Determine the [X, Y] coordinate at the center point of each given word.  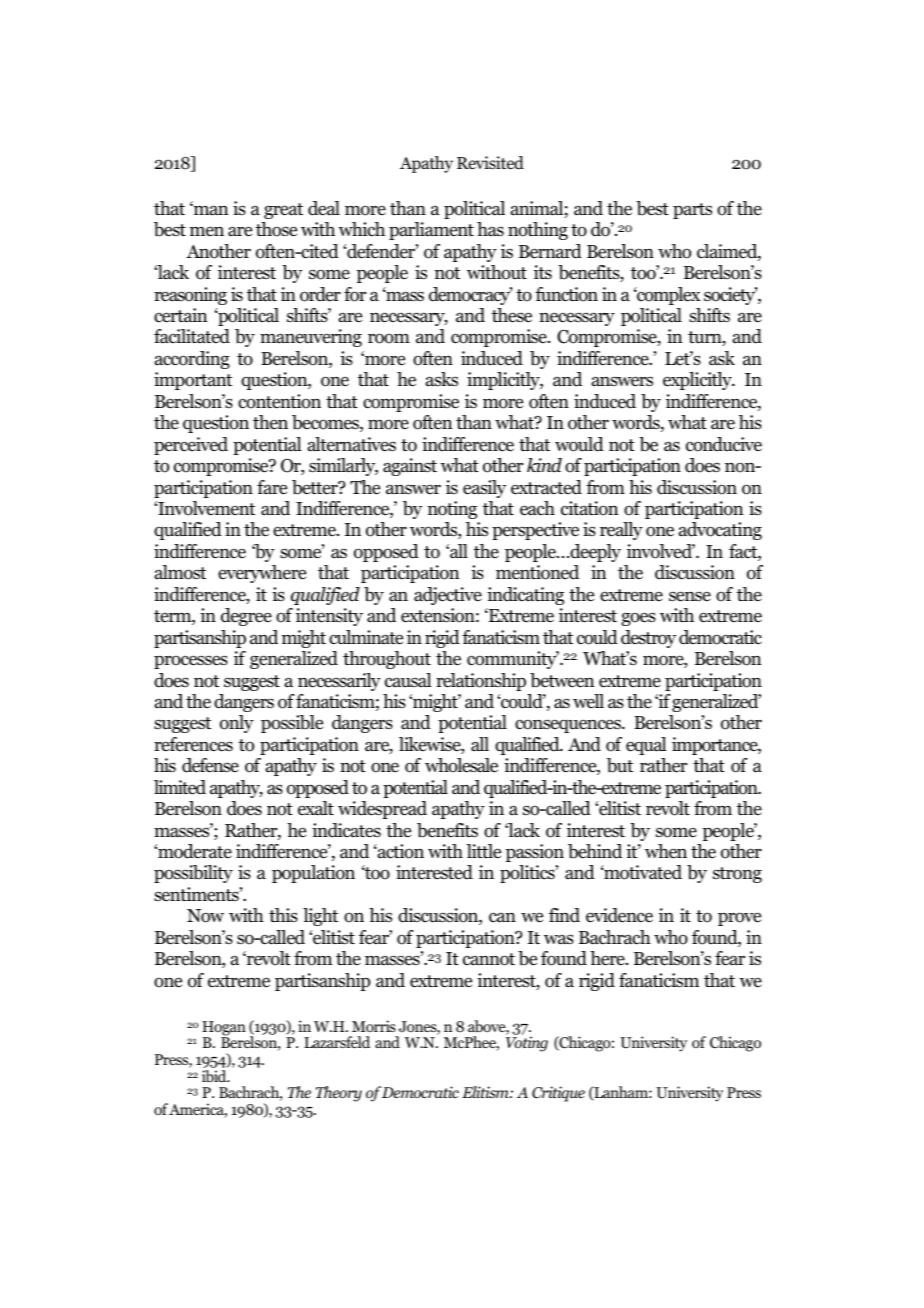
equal [646, 746]
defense [210, 765]
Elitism [486, 1092]
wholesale [461, 765]
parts [692, 211]
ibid [215, 1076]
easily [484, 489]
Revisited [490, 163]
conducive [724, 444]
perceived [191, 446]
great [283, 211]
